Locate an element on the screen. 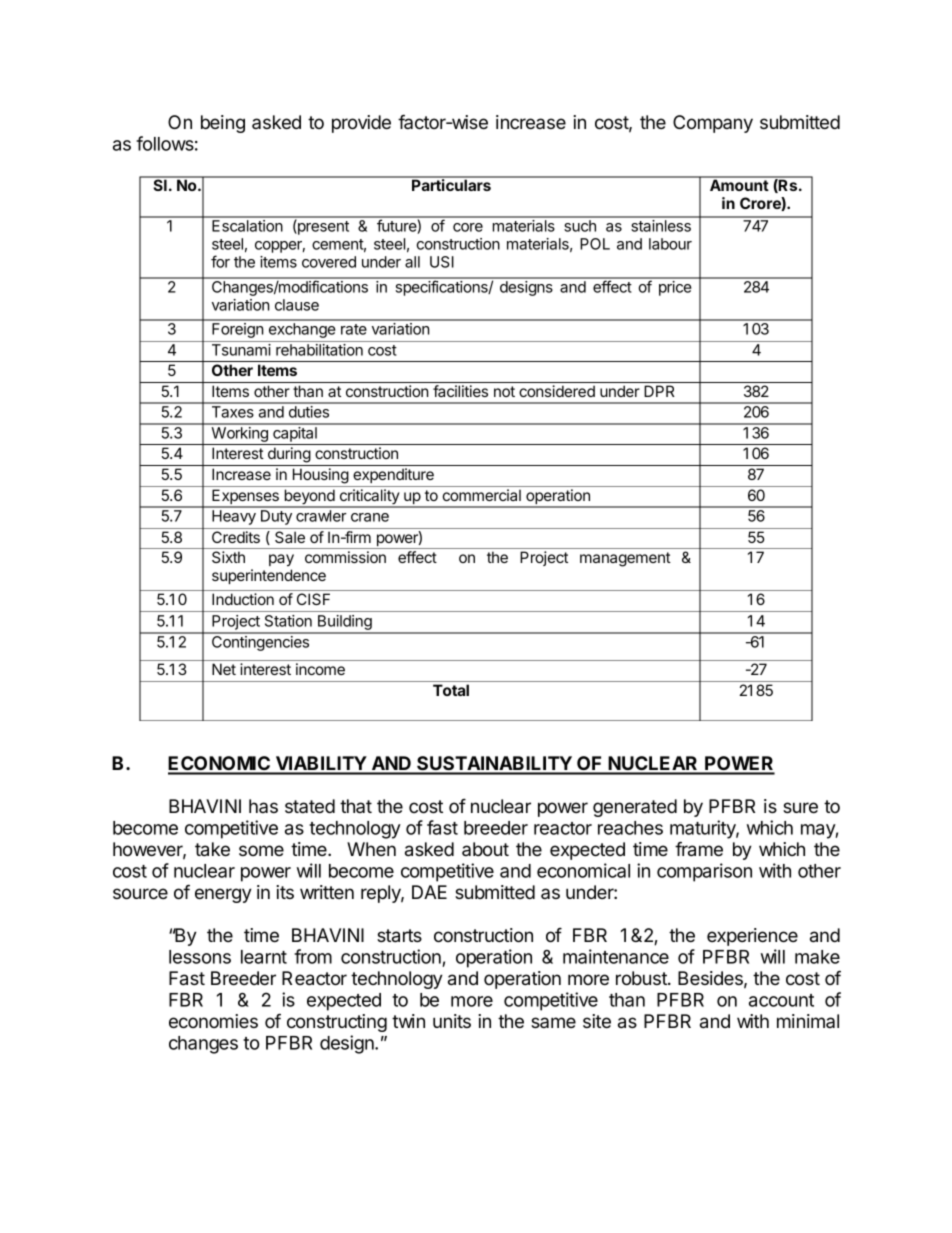  about is located at coordinates (485, 849).
